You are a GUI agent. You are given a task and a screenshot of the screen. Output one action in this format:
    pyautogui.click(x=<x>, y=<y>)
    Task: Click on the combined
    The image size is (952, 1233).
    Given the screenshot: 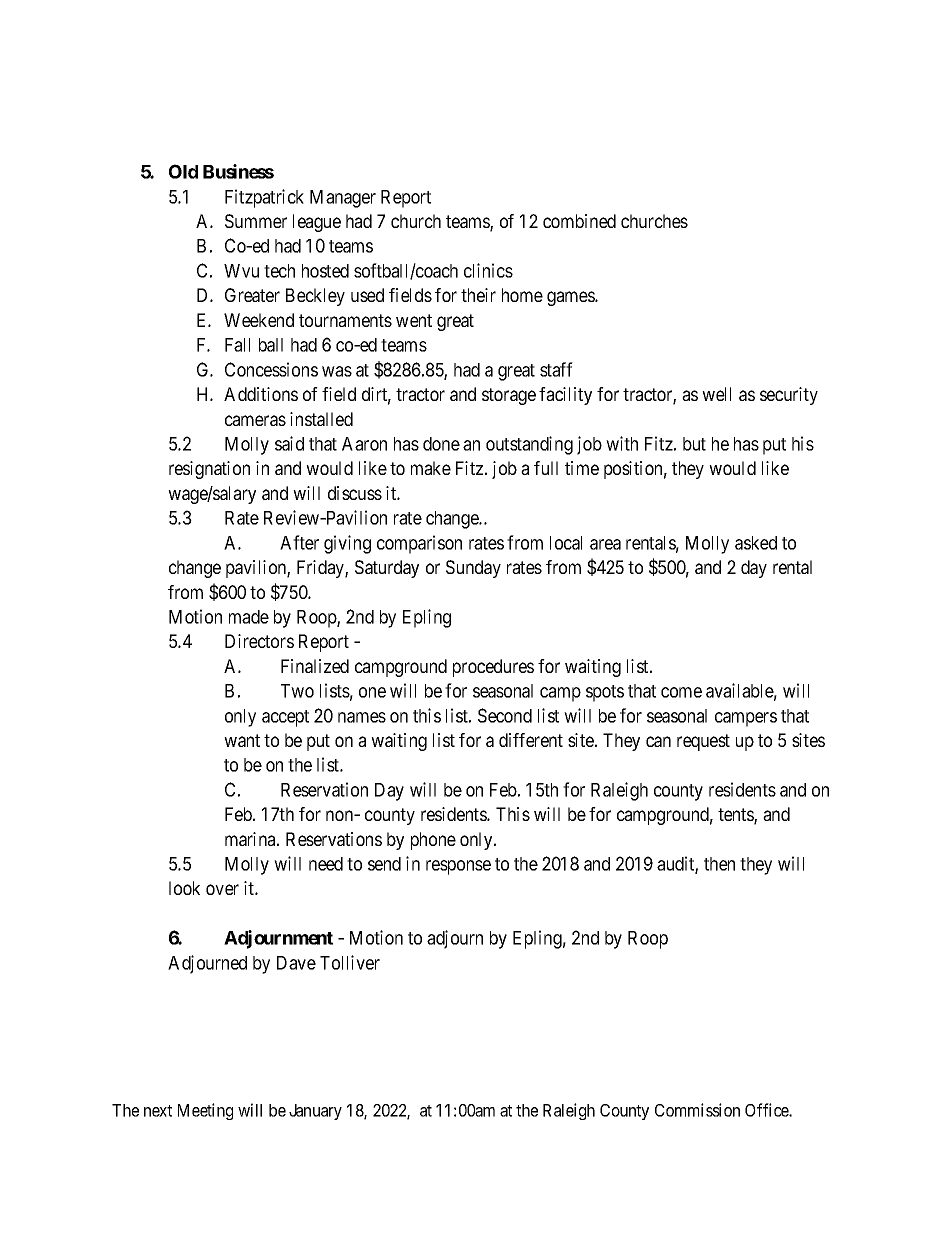 What is the action you would take?
    pyautogui.click(x=579, y=221)
